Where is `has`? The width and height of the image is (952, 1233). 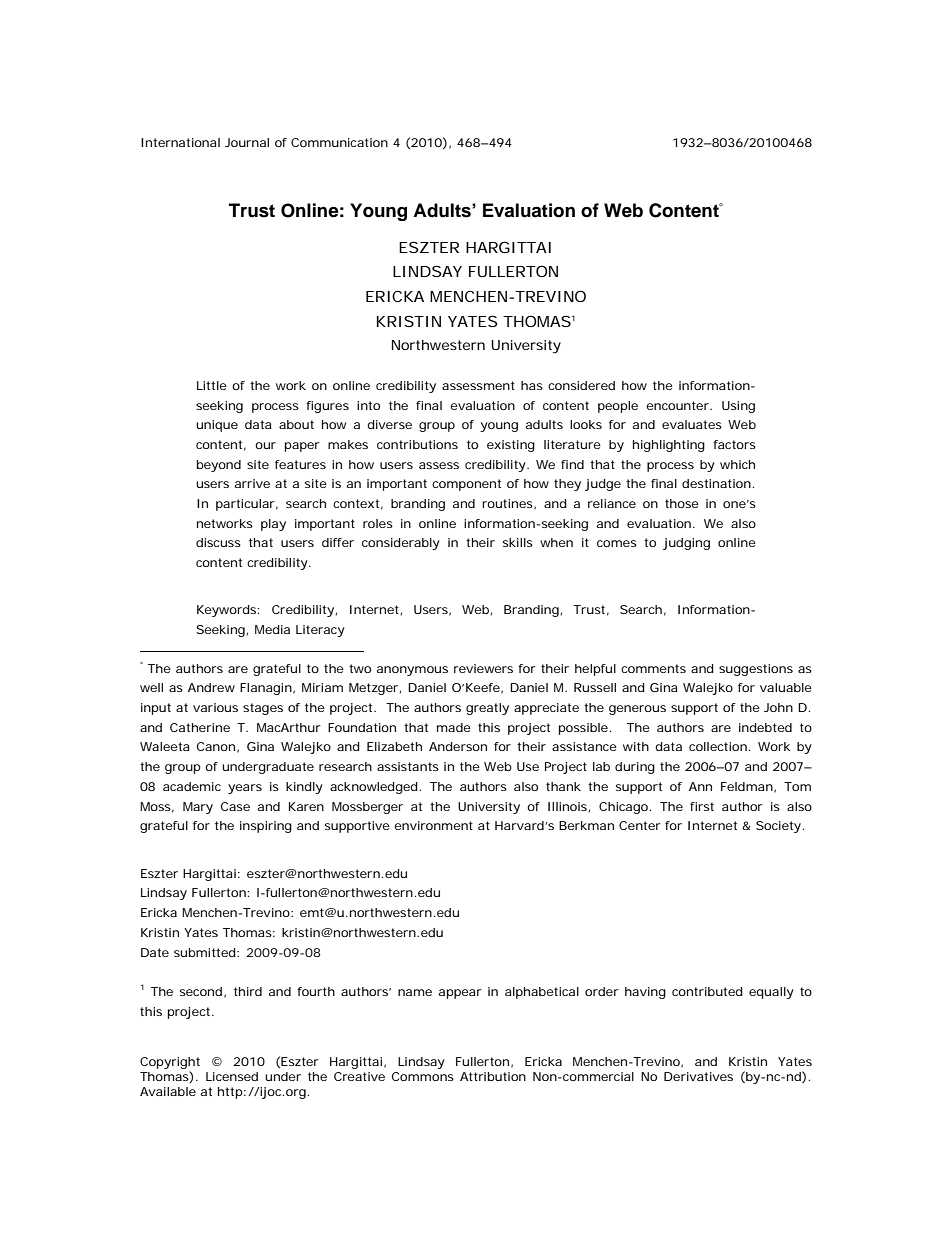 has is located at coordinates (532, 385).
